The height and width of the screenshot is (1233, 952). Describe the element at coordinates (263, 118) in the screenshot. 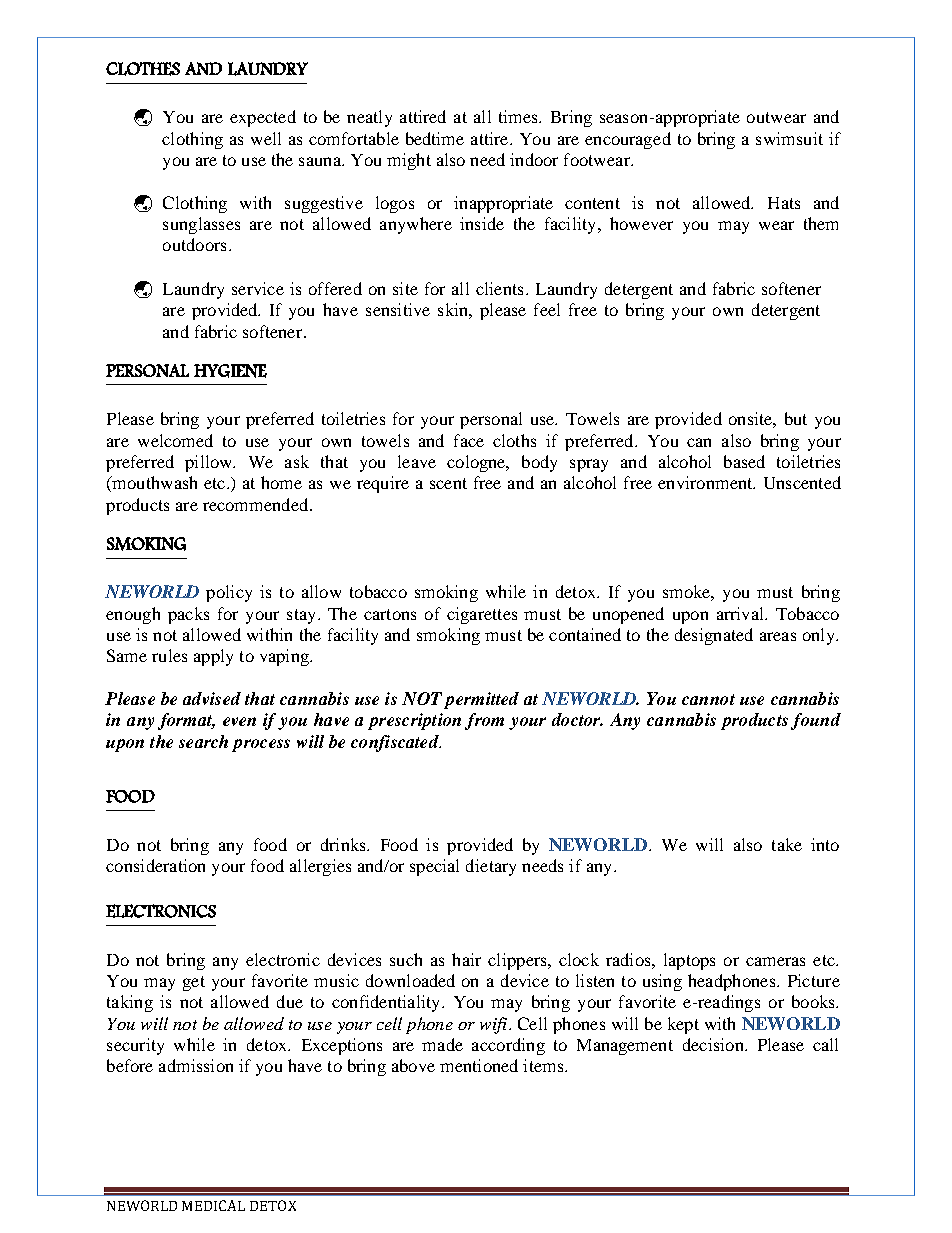

I see `expected` at that location.
